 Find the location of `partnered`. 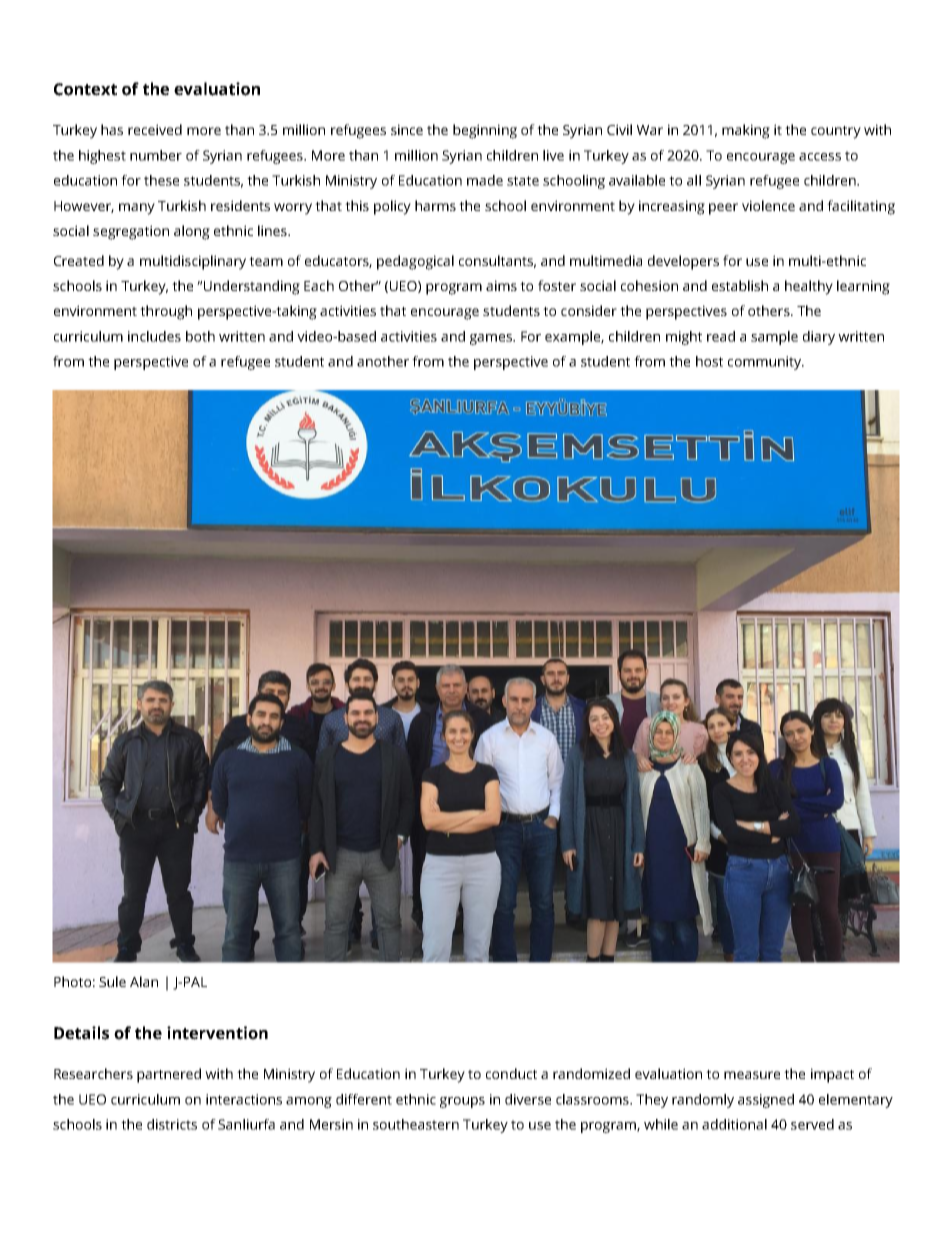

partnered is located at coordinates (169, 1075).
